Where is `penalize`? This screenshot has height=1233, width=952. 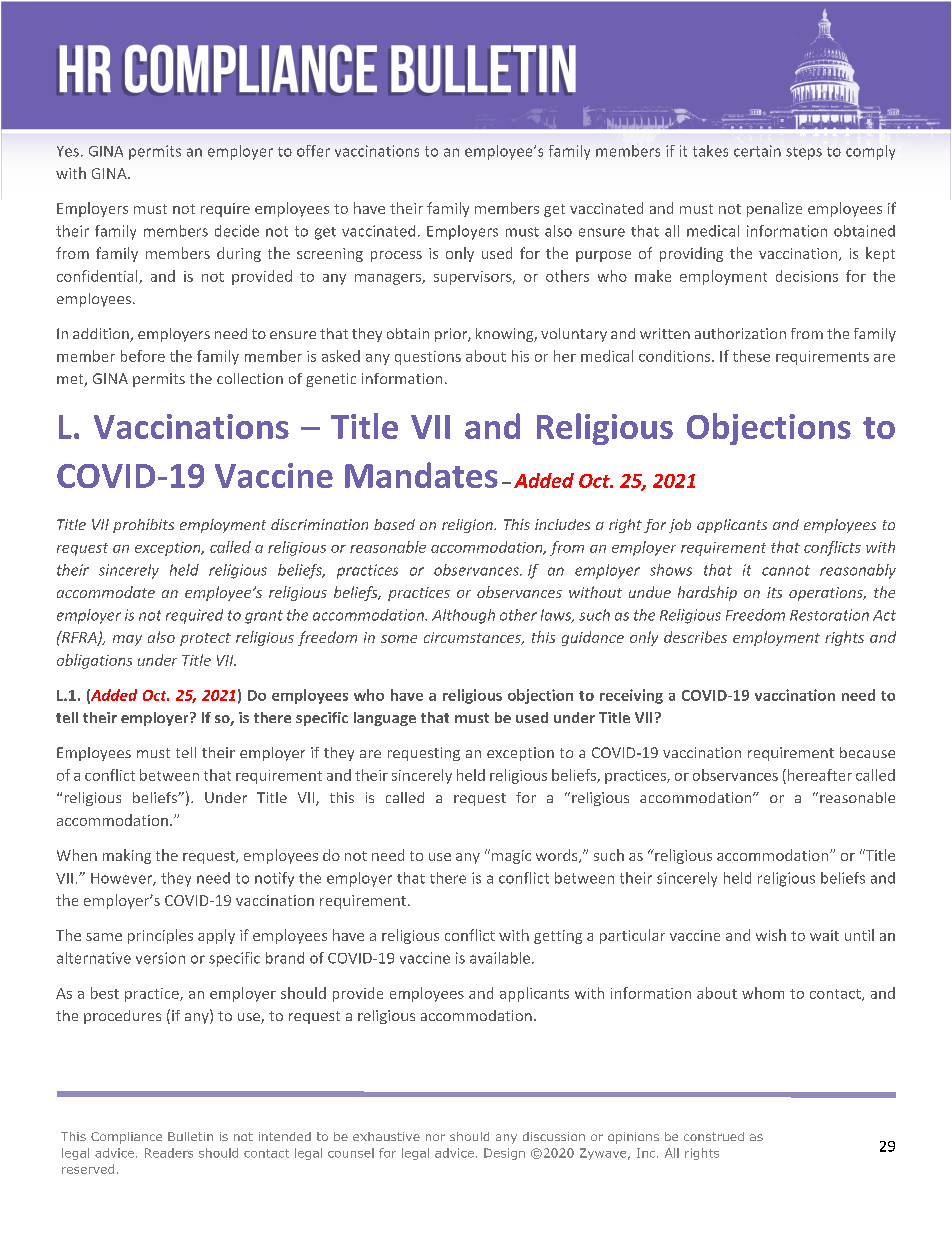
penalize is located at coordinates (774, 209).
